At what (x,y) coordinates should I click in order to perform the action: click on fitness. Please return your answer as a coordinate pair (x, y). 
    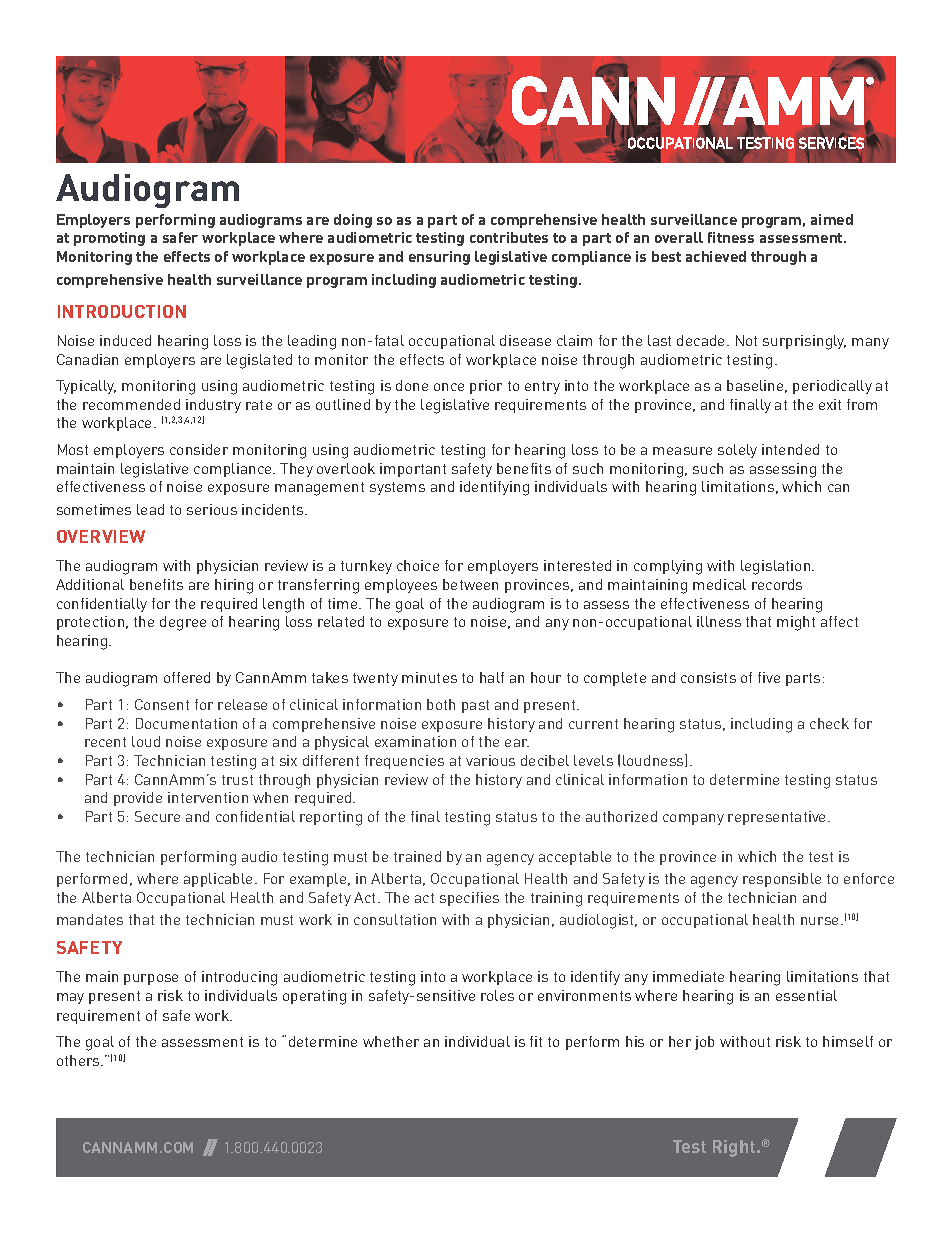
    Looking at the image, I should click on (731, 237).
